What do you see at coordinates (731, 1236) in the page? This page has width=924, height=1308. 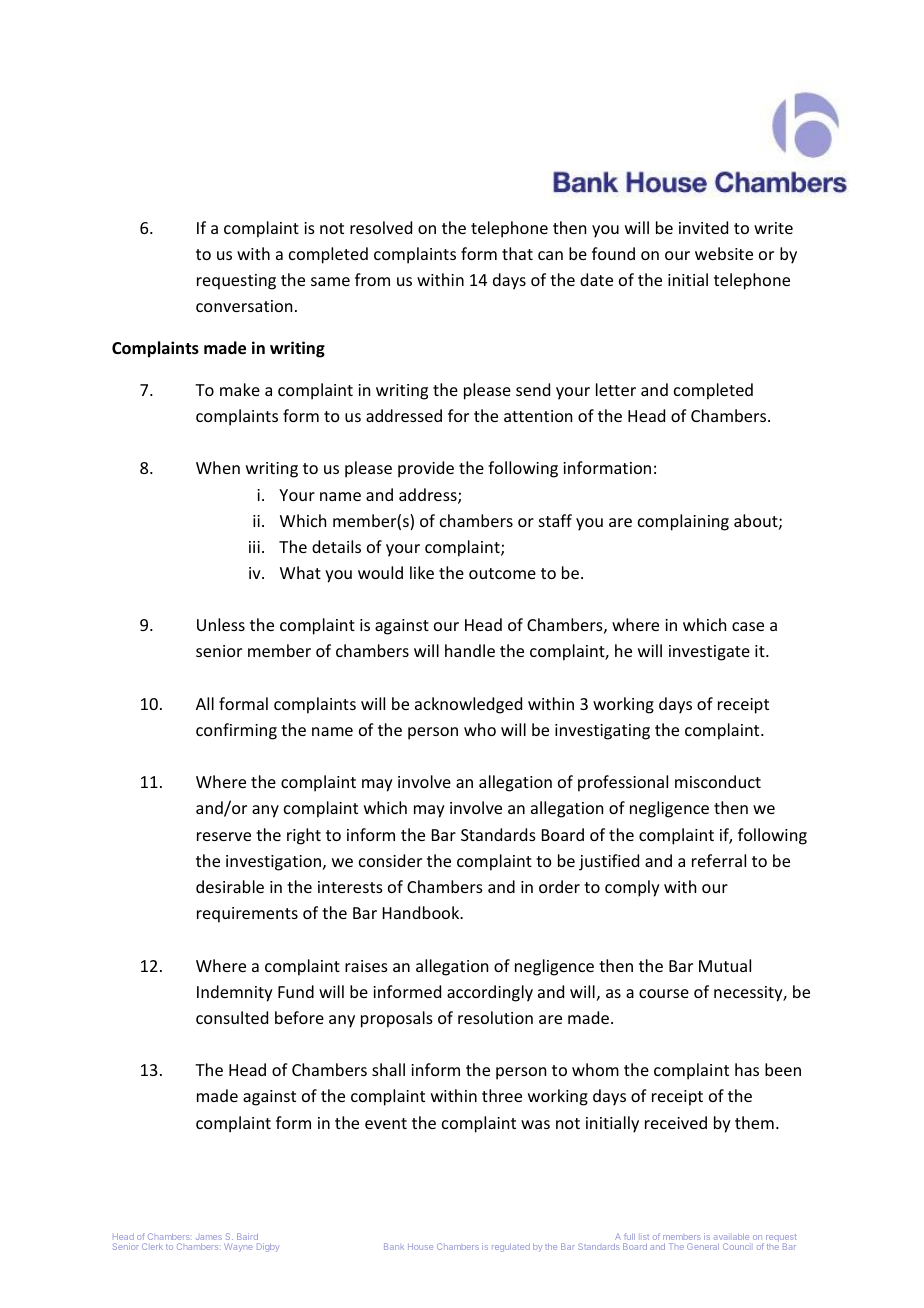 I see `available` at bounding box center [731, 1236].
